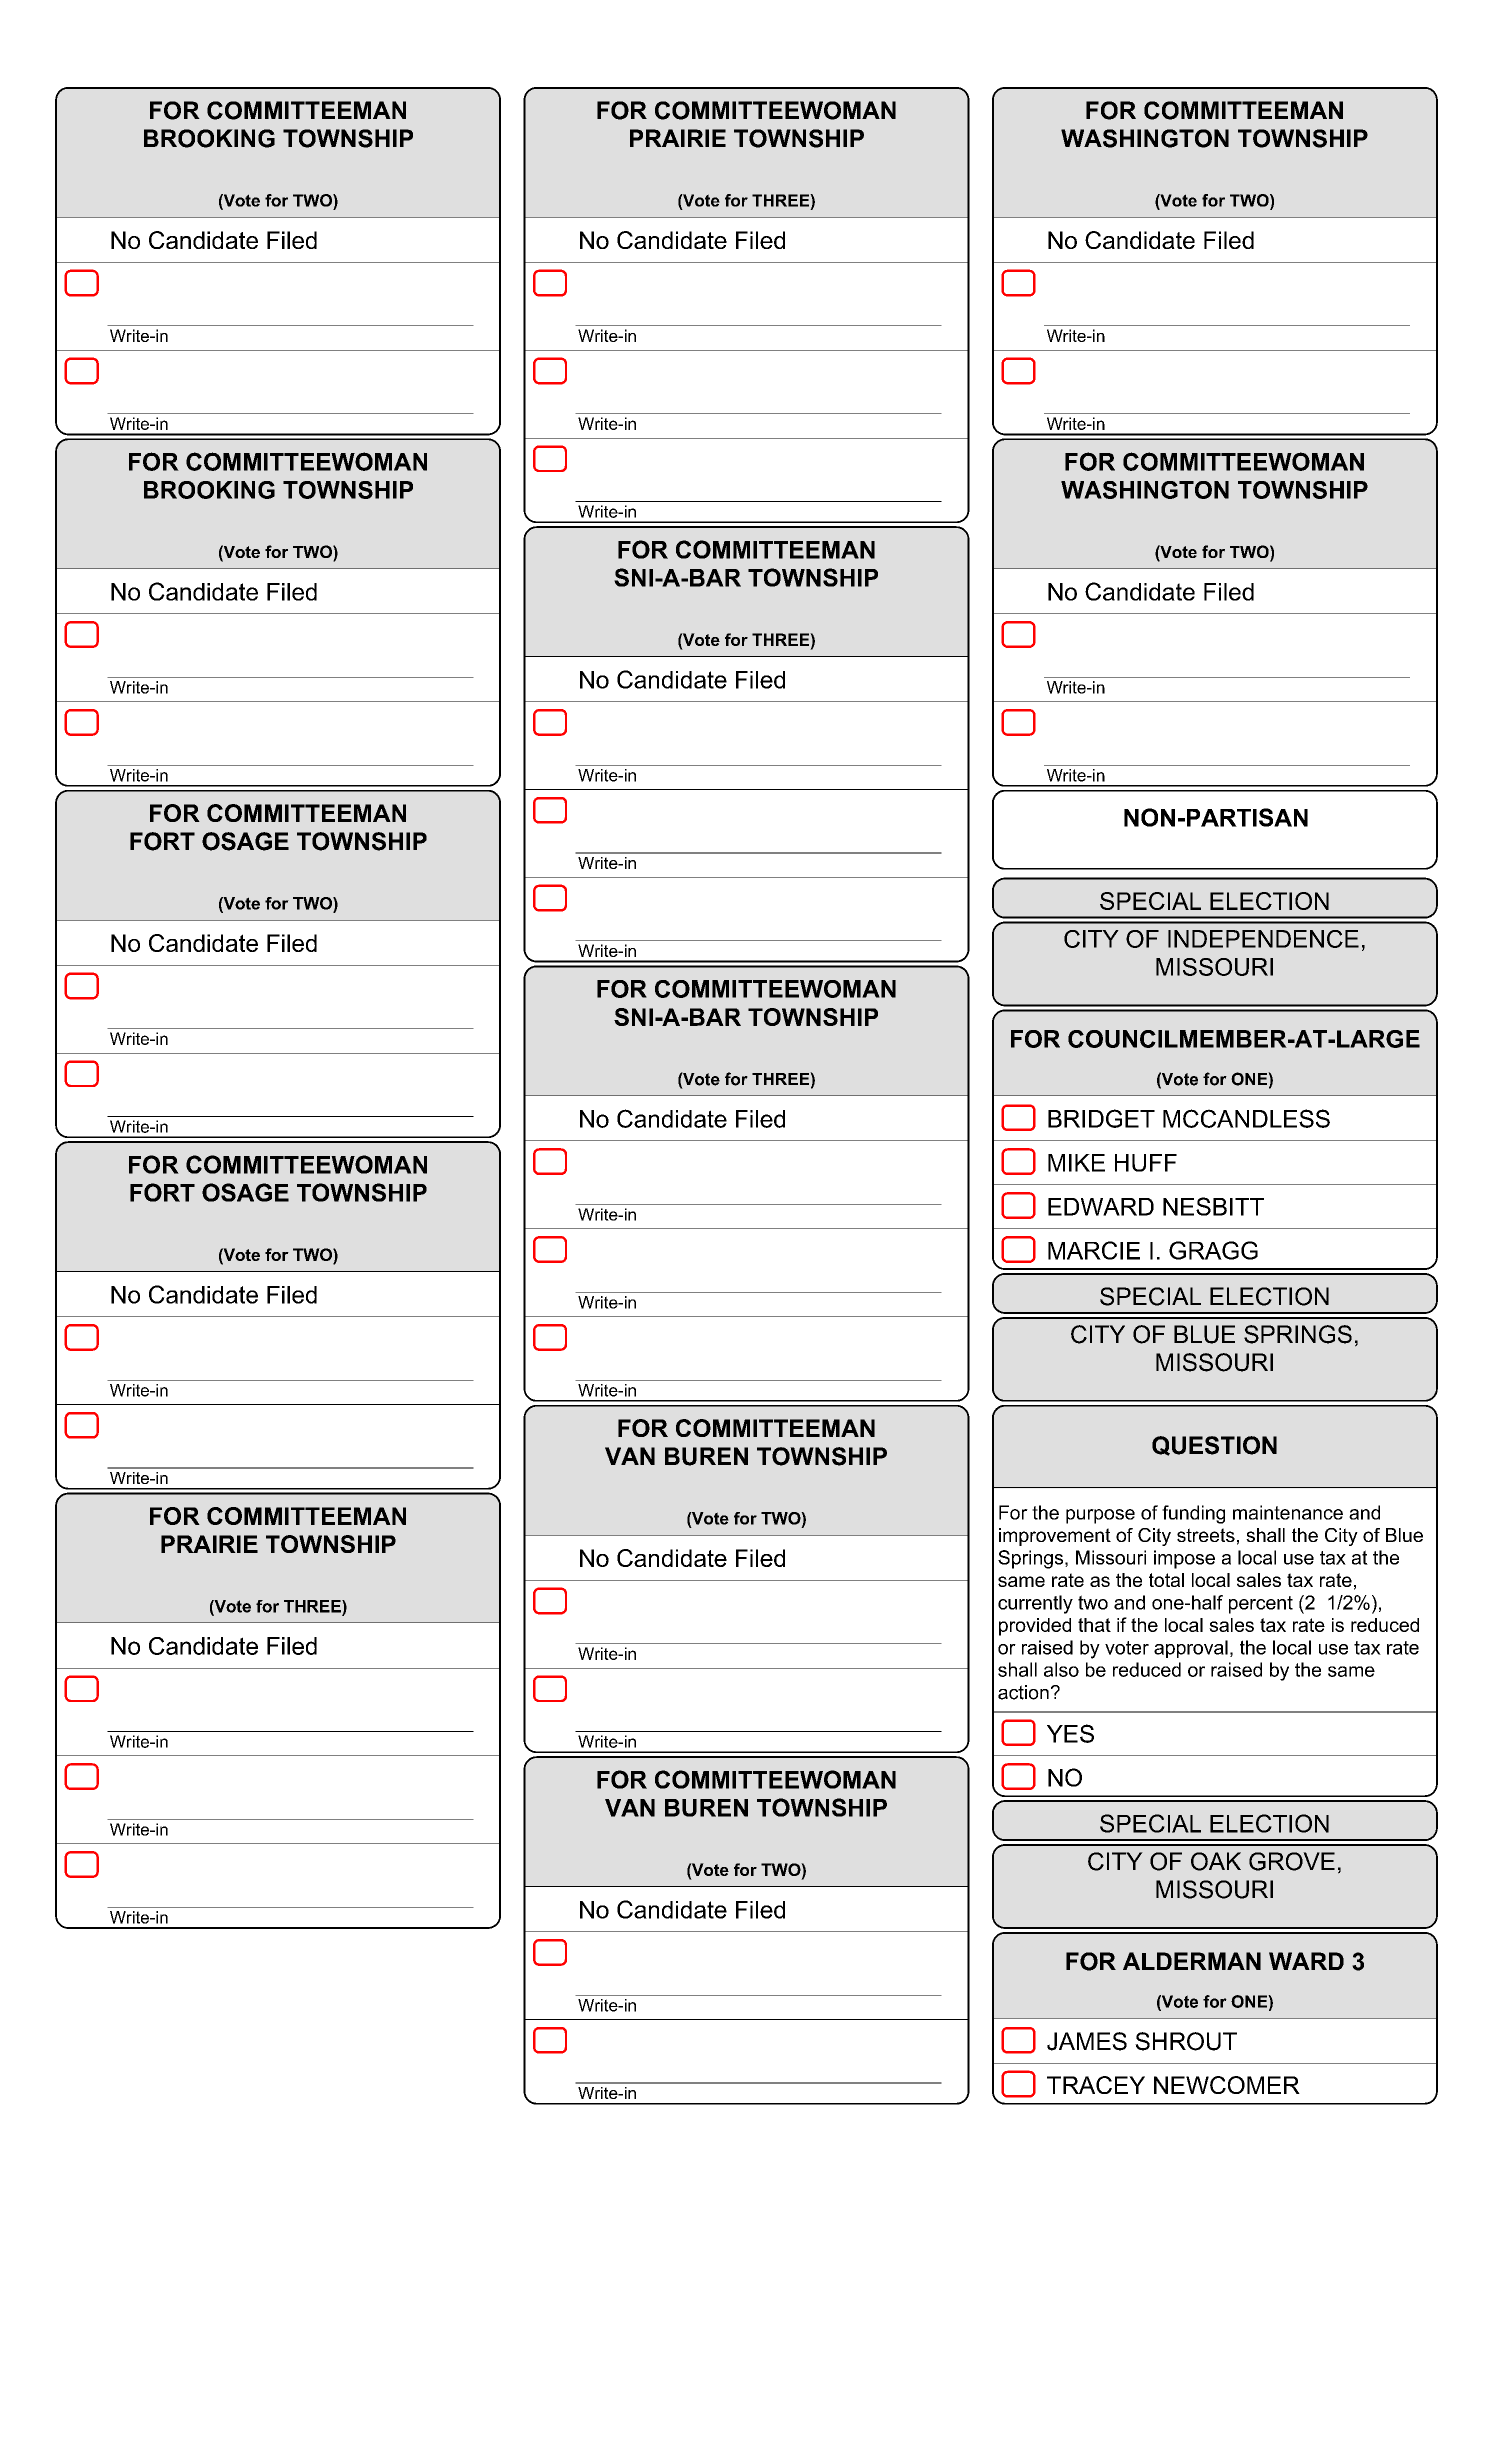  Describe the element at coordinates (1288, 1512) in the document. I see `maintenance` at that location.
